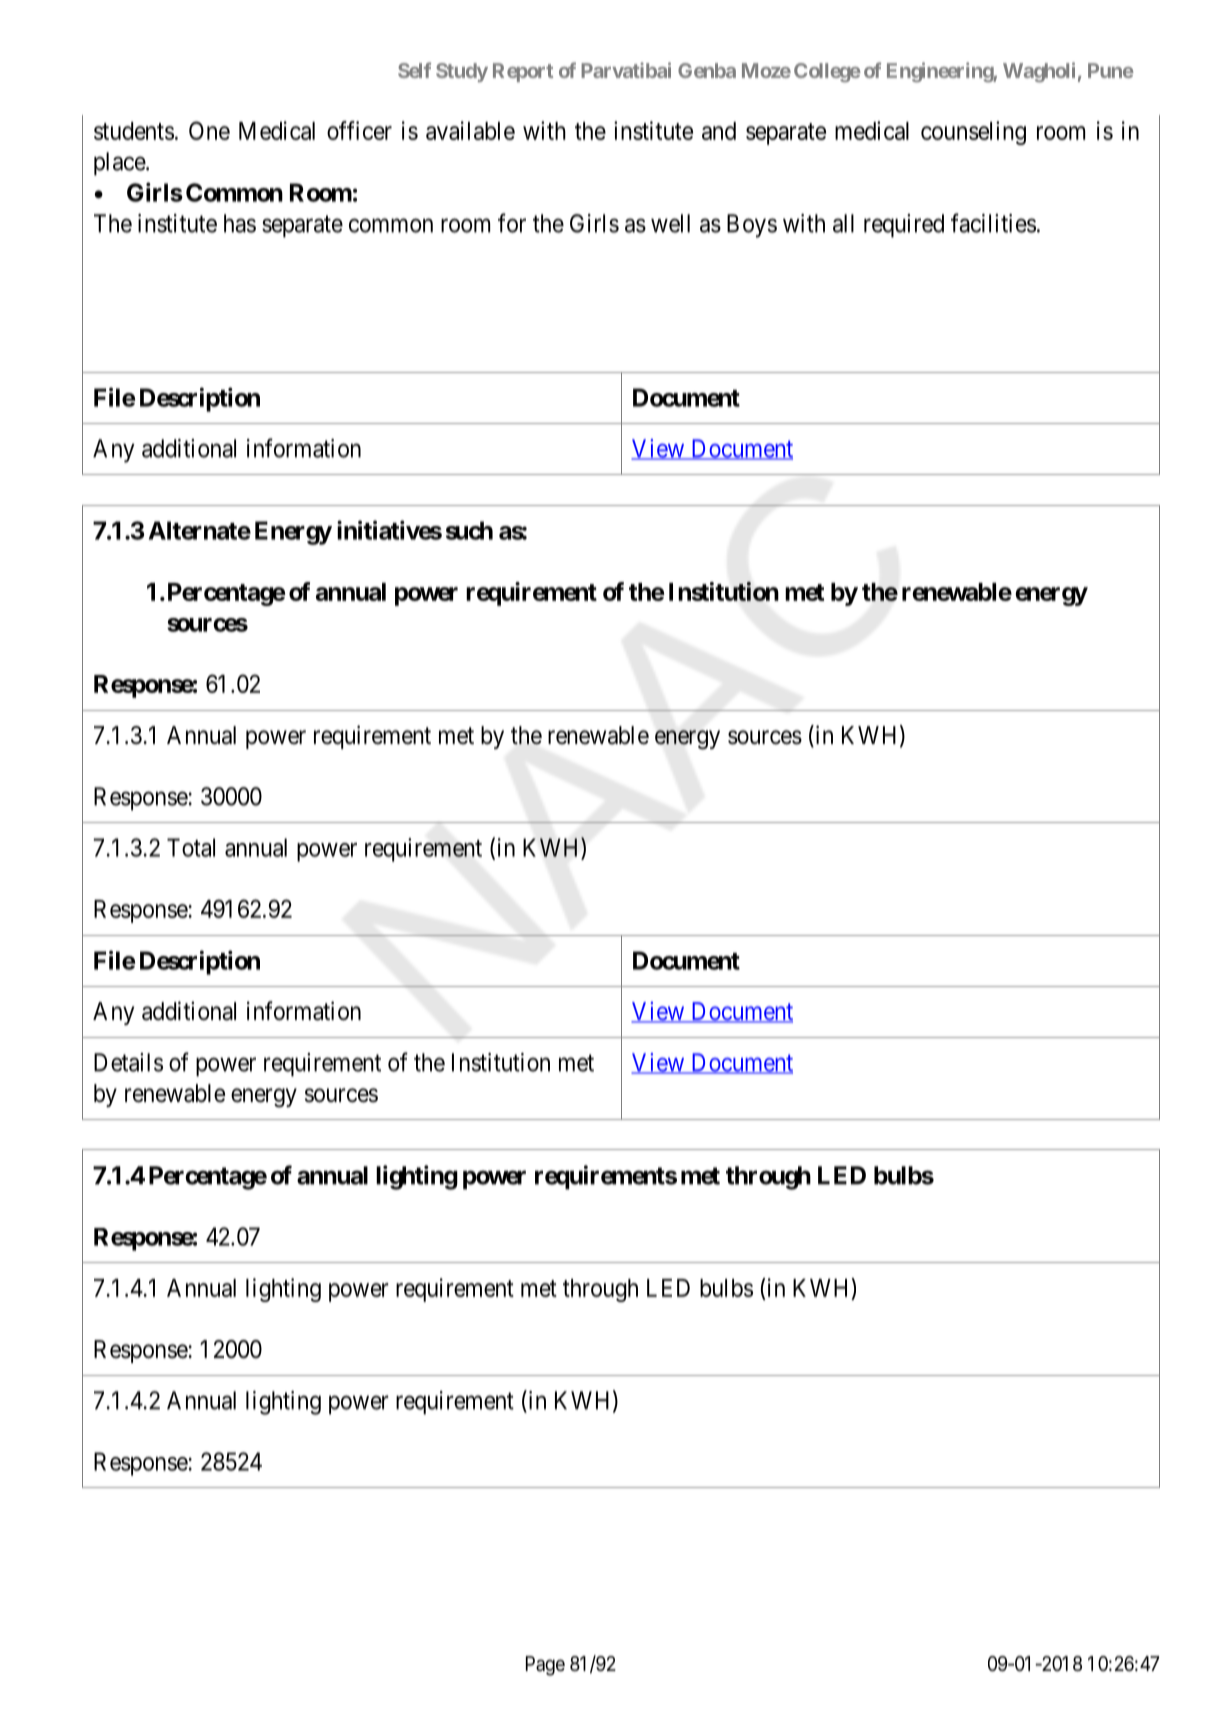  I want to click on Details, so click(128, 1062).
